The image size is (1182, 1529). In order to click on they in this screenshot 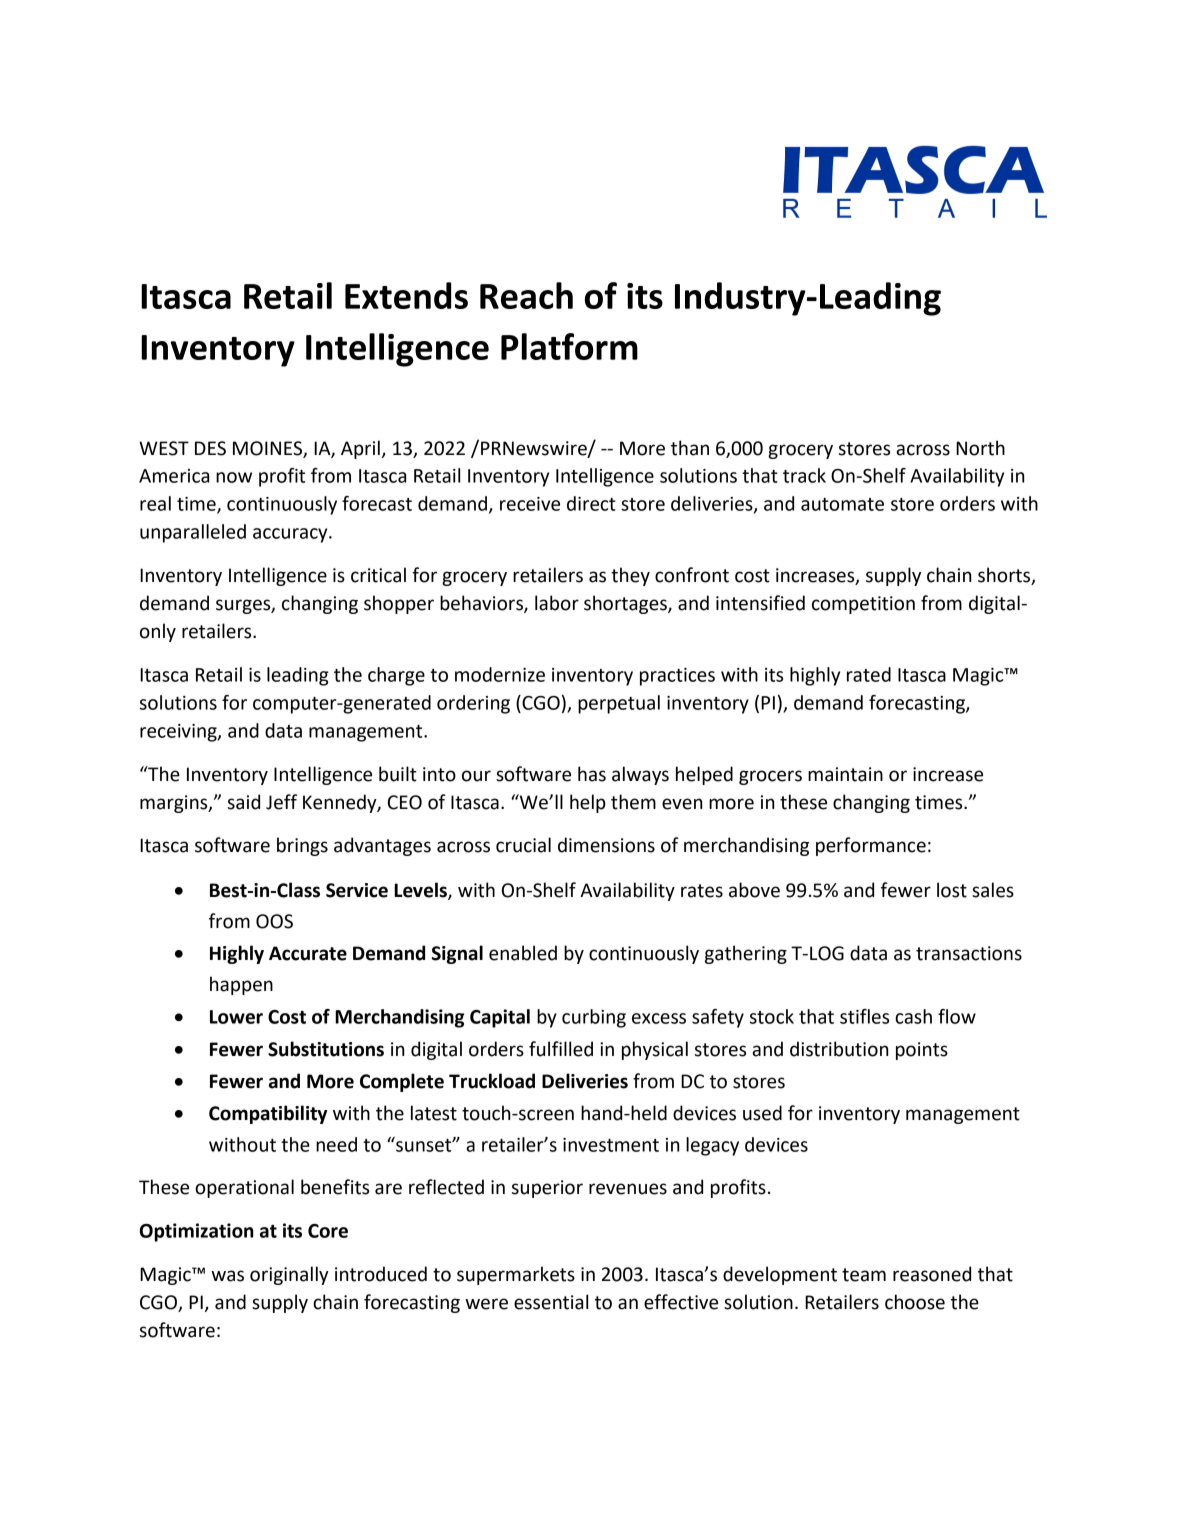, I will do `click(630, 576)`.
